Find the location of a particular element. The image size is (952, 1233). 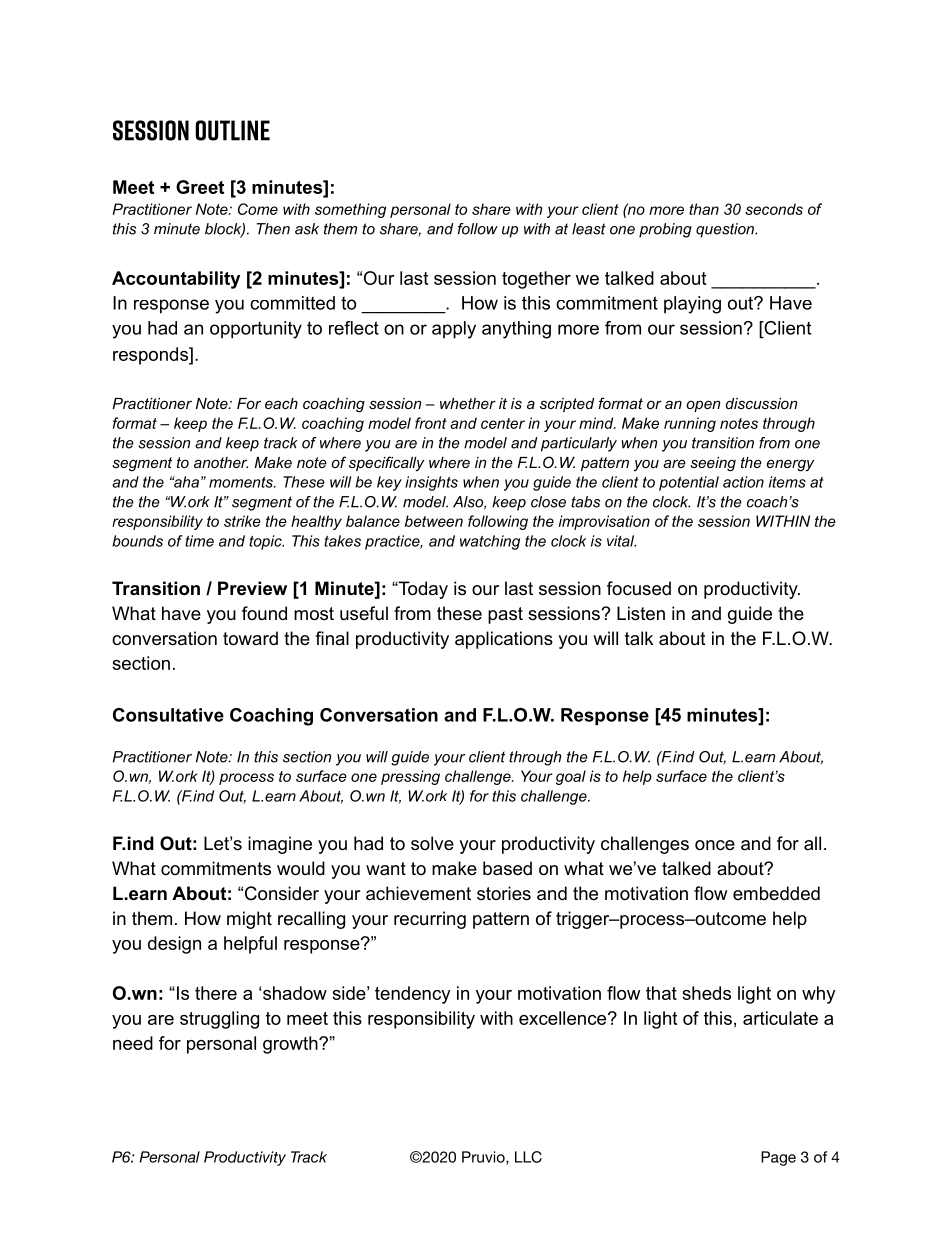

growth is located at coordinates (291, 1045).
